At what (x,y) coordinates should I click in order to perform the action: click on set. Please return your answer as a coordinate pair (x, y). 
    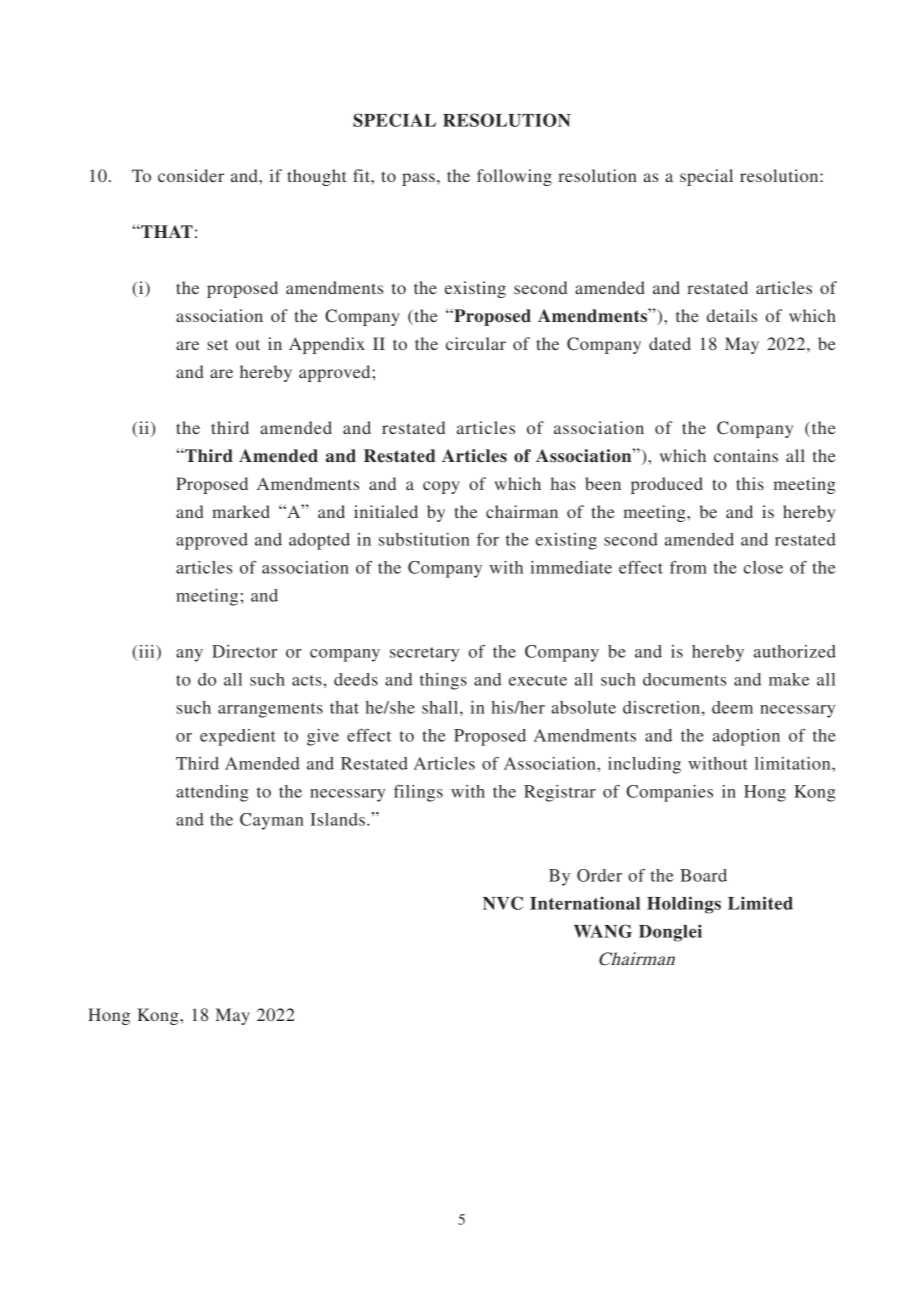
    Looking at the image, I should click on (217, 344).
